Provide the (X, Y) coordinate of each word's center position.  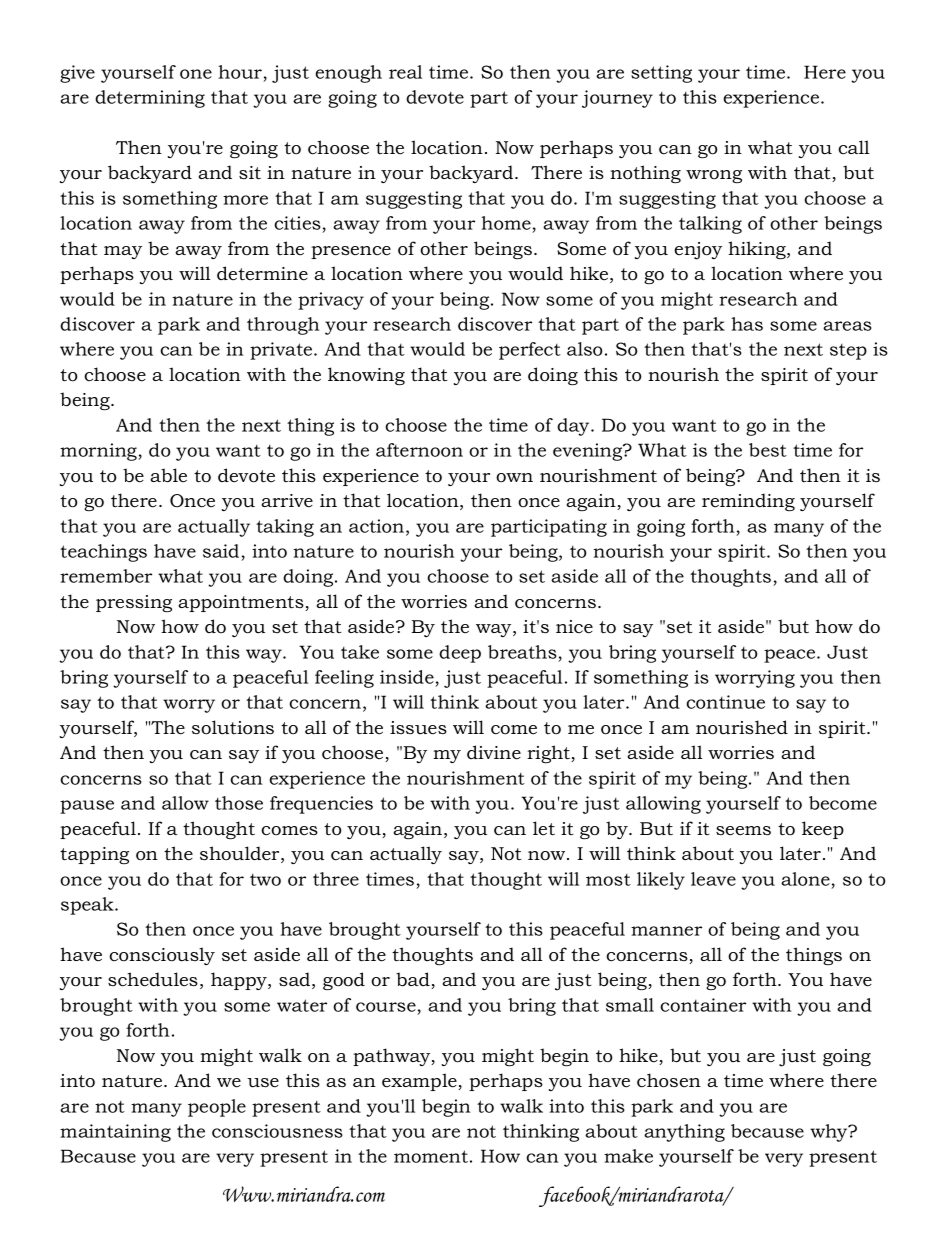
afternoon (419, 450)
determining (150, 99)
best (768, 450)
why (830, 1133)
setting (661, 74)
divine (494, 752)
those (239, 803)
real (405, 72)
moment (431, 1156)
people (217, 1108)
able (168, 475)
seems (743, 831)
